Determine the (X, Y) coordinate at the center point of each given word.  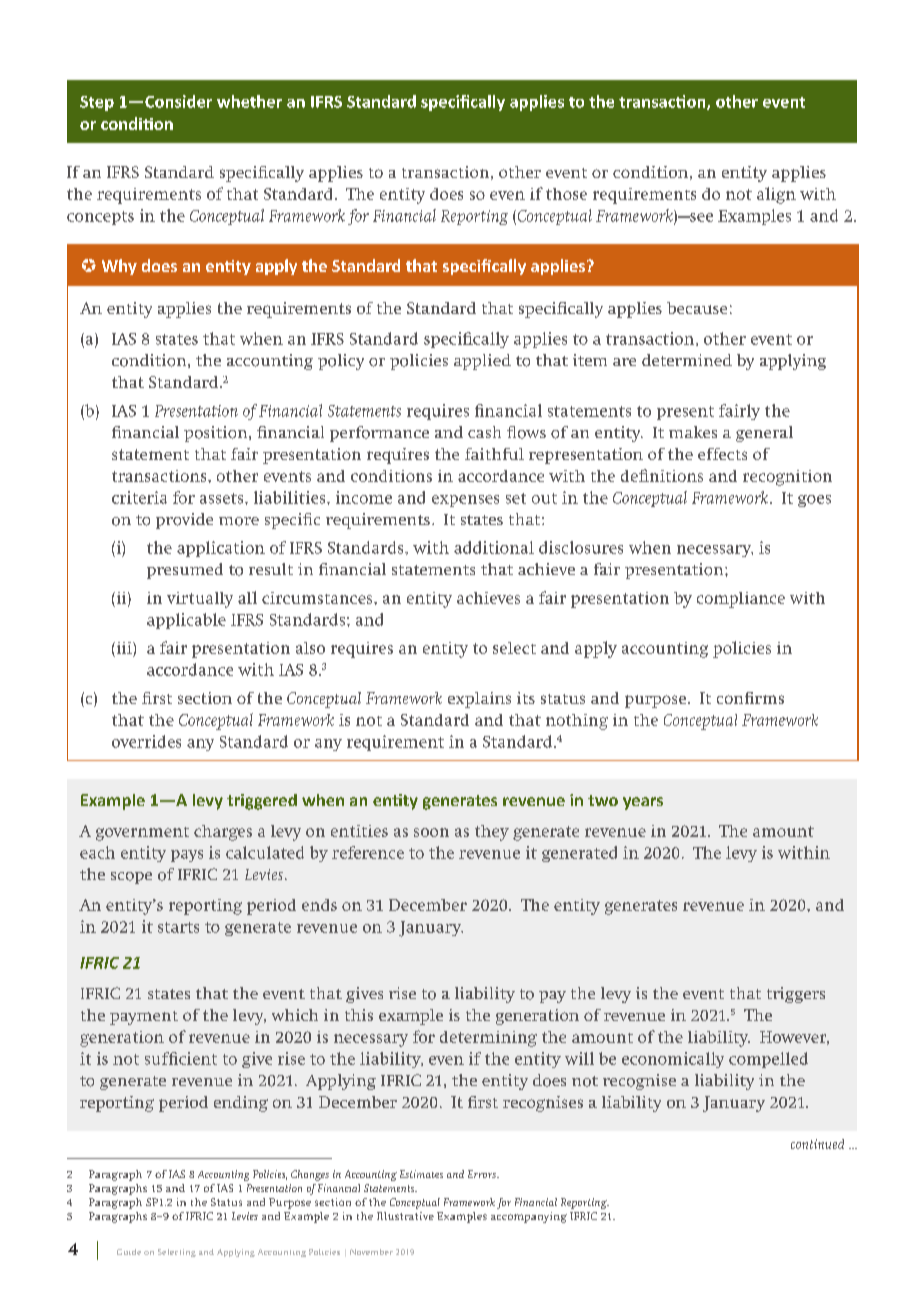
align (776, 195)
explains (479, 700)
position (217, 434)
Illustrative (405, 1216)
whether (249, 101)
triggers (796, 995)
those (566, 194)
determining (488, 1039)
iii (124, 648)
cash (484, 432)
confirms (750, 698)
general (764, 434)
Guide (129, 1252)
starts (178, 927)
